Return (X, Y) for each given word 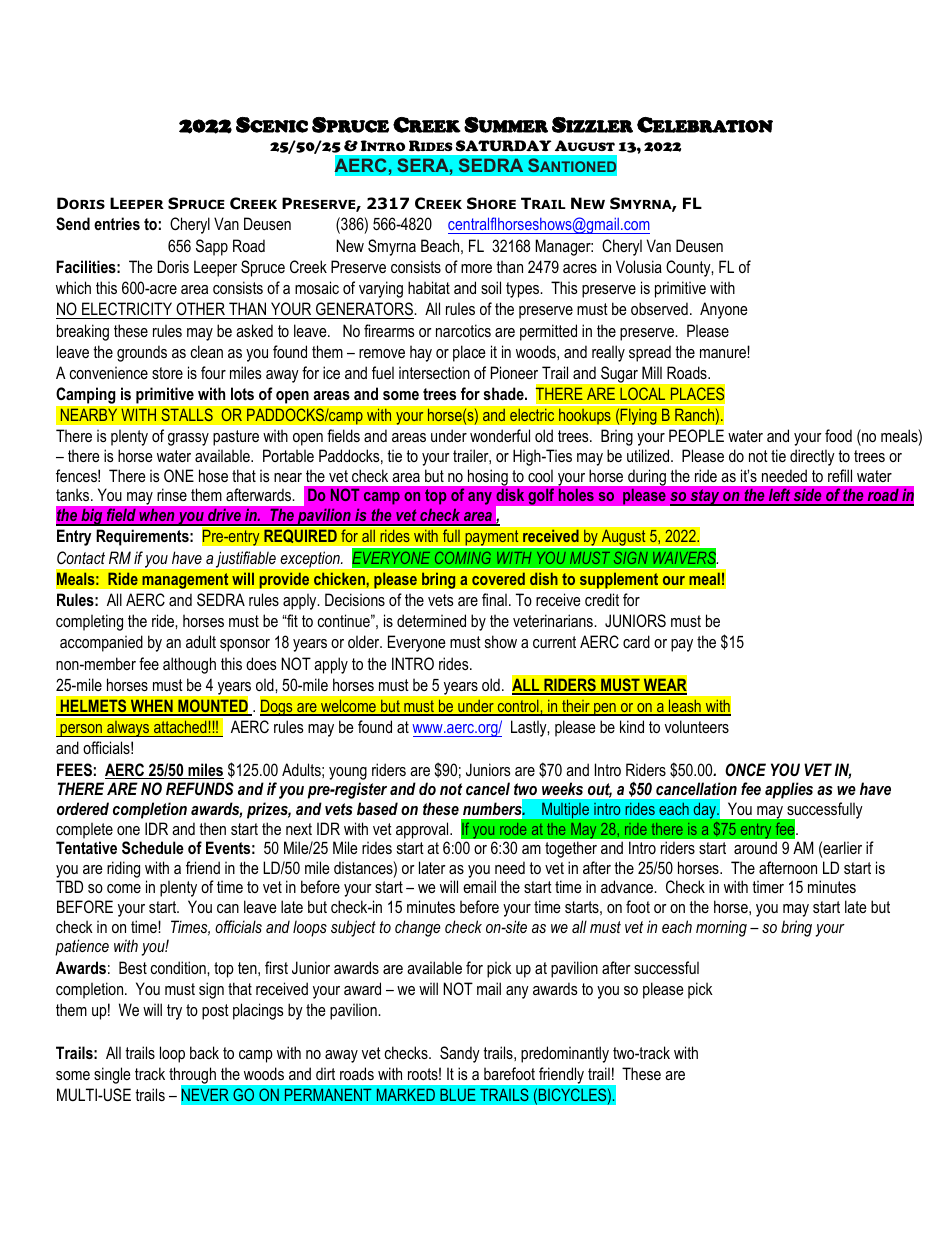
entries (117, 223)
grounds (142, 353)
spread (650, 353)
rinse (172, 494)
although (189, 665)
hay (421, 353)
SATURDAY (504, 146)
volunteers (697, 726)
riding (123, 869)
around (755, 847)
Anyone (724, 310)
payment (492, 539)
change (418, 928)
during (647, 478)
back (204, 1052)
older (365, 641)
